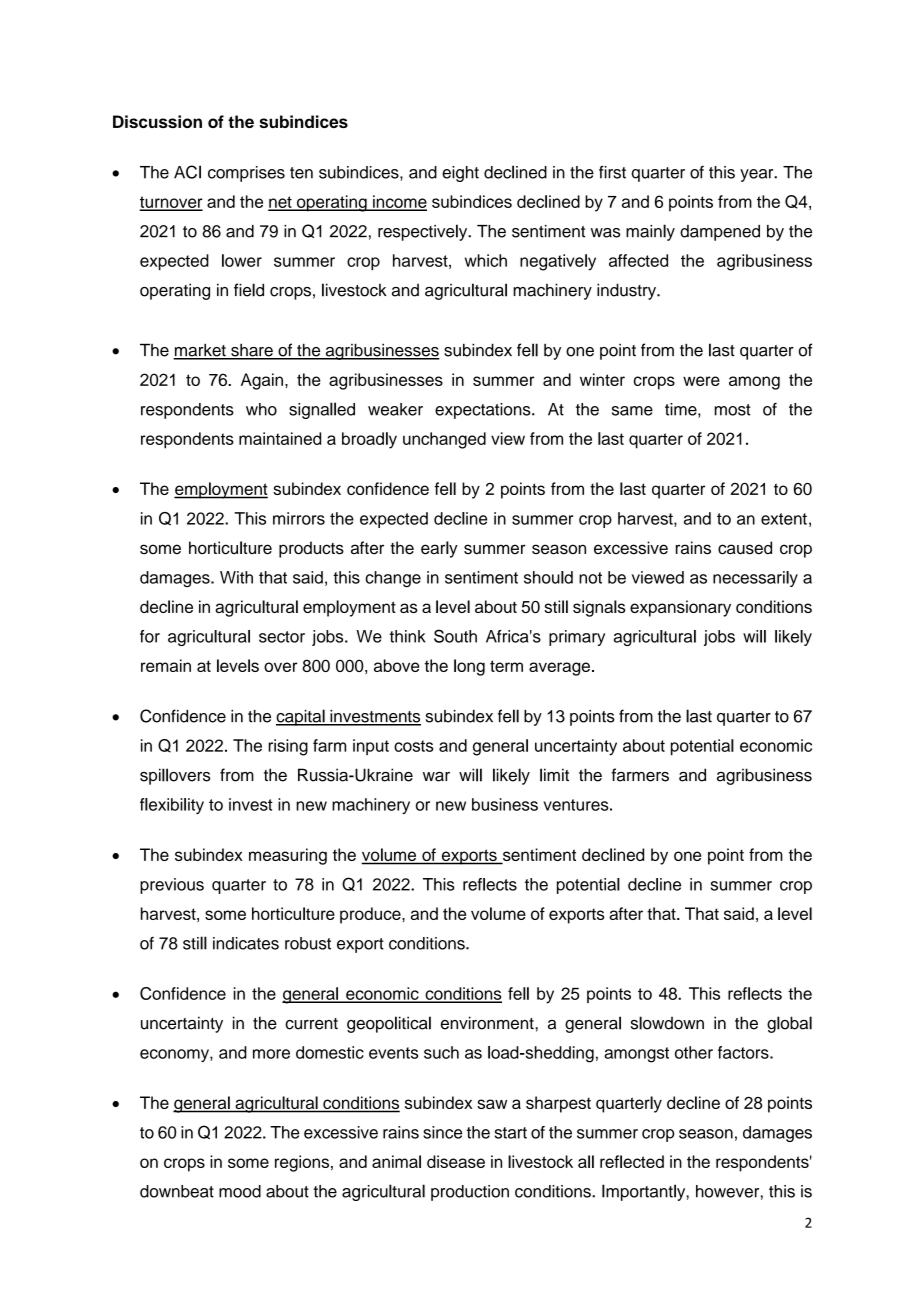 The height and width of the screenshot is (1308, 924). What do you see at coordinates (469, 667) in the screenshot?
I see `long` at bounding box center [469, 667].
